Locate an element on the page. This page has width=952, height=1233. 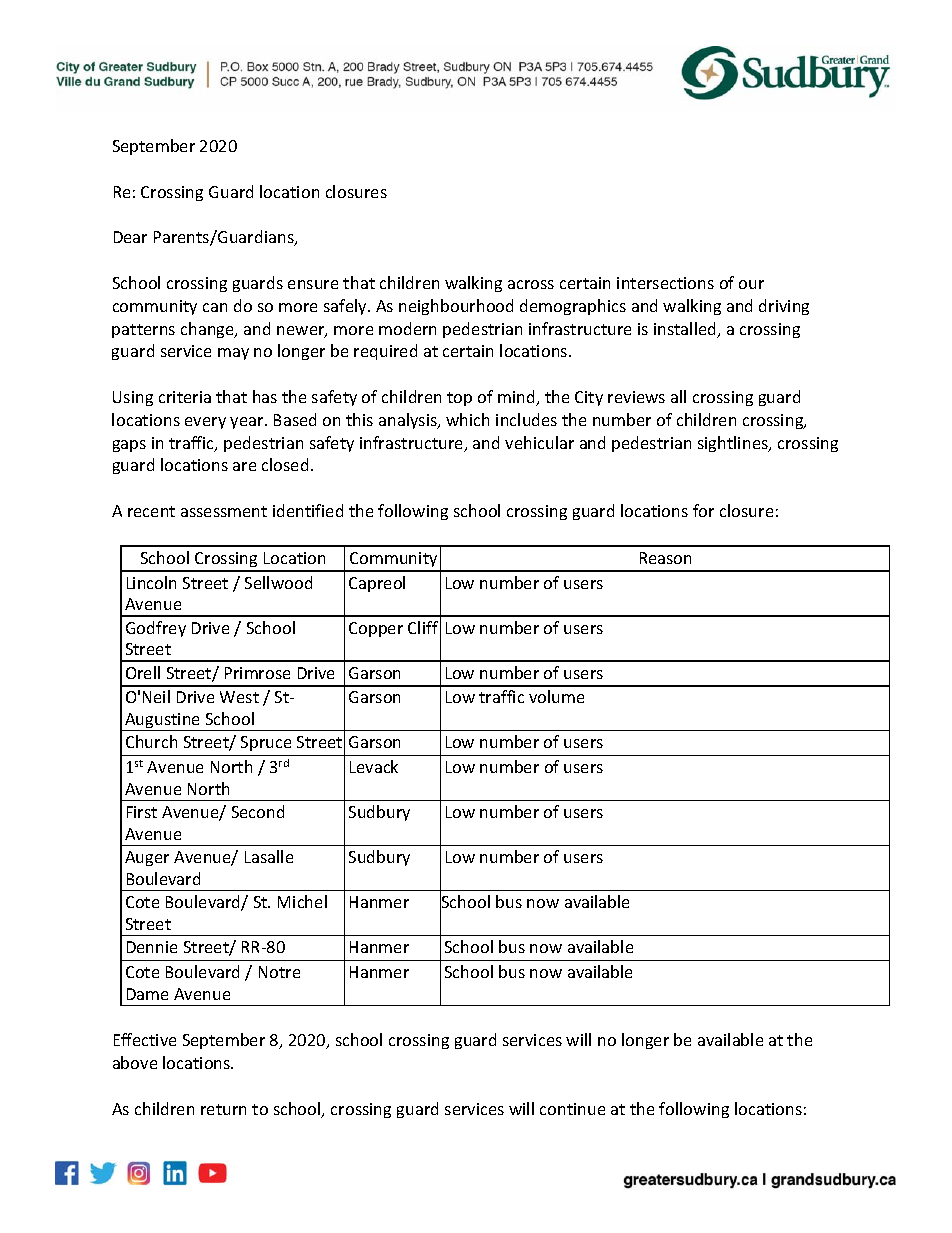
return is located at coordinates (223, 1109).
